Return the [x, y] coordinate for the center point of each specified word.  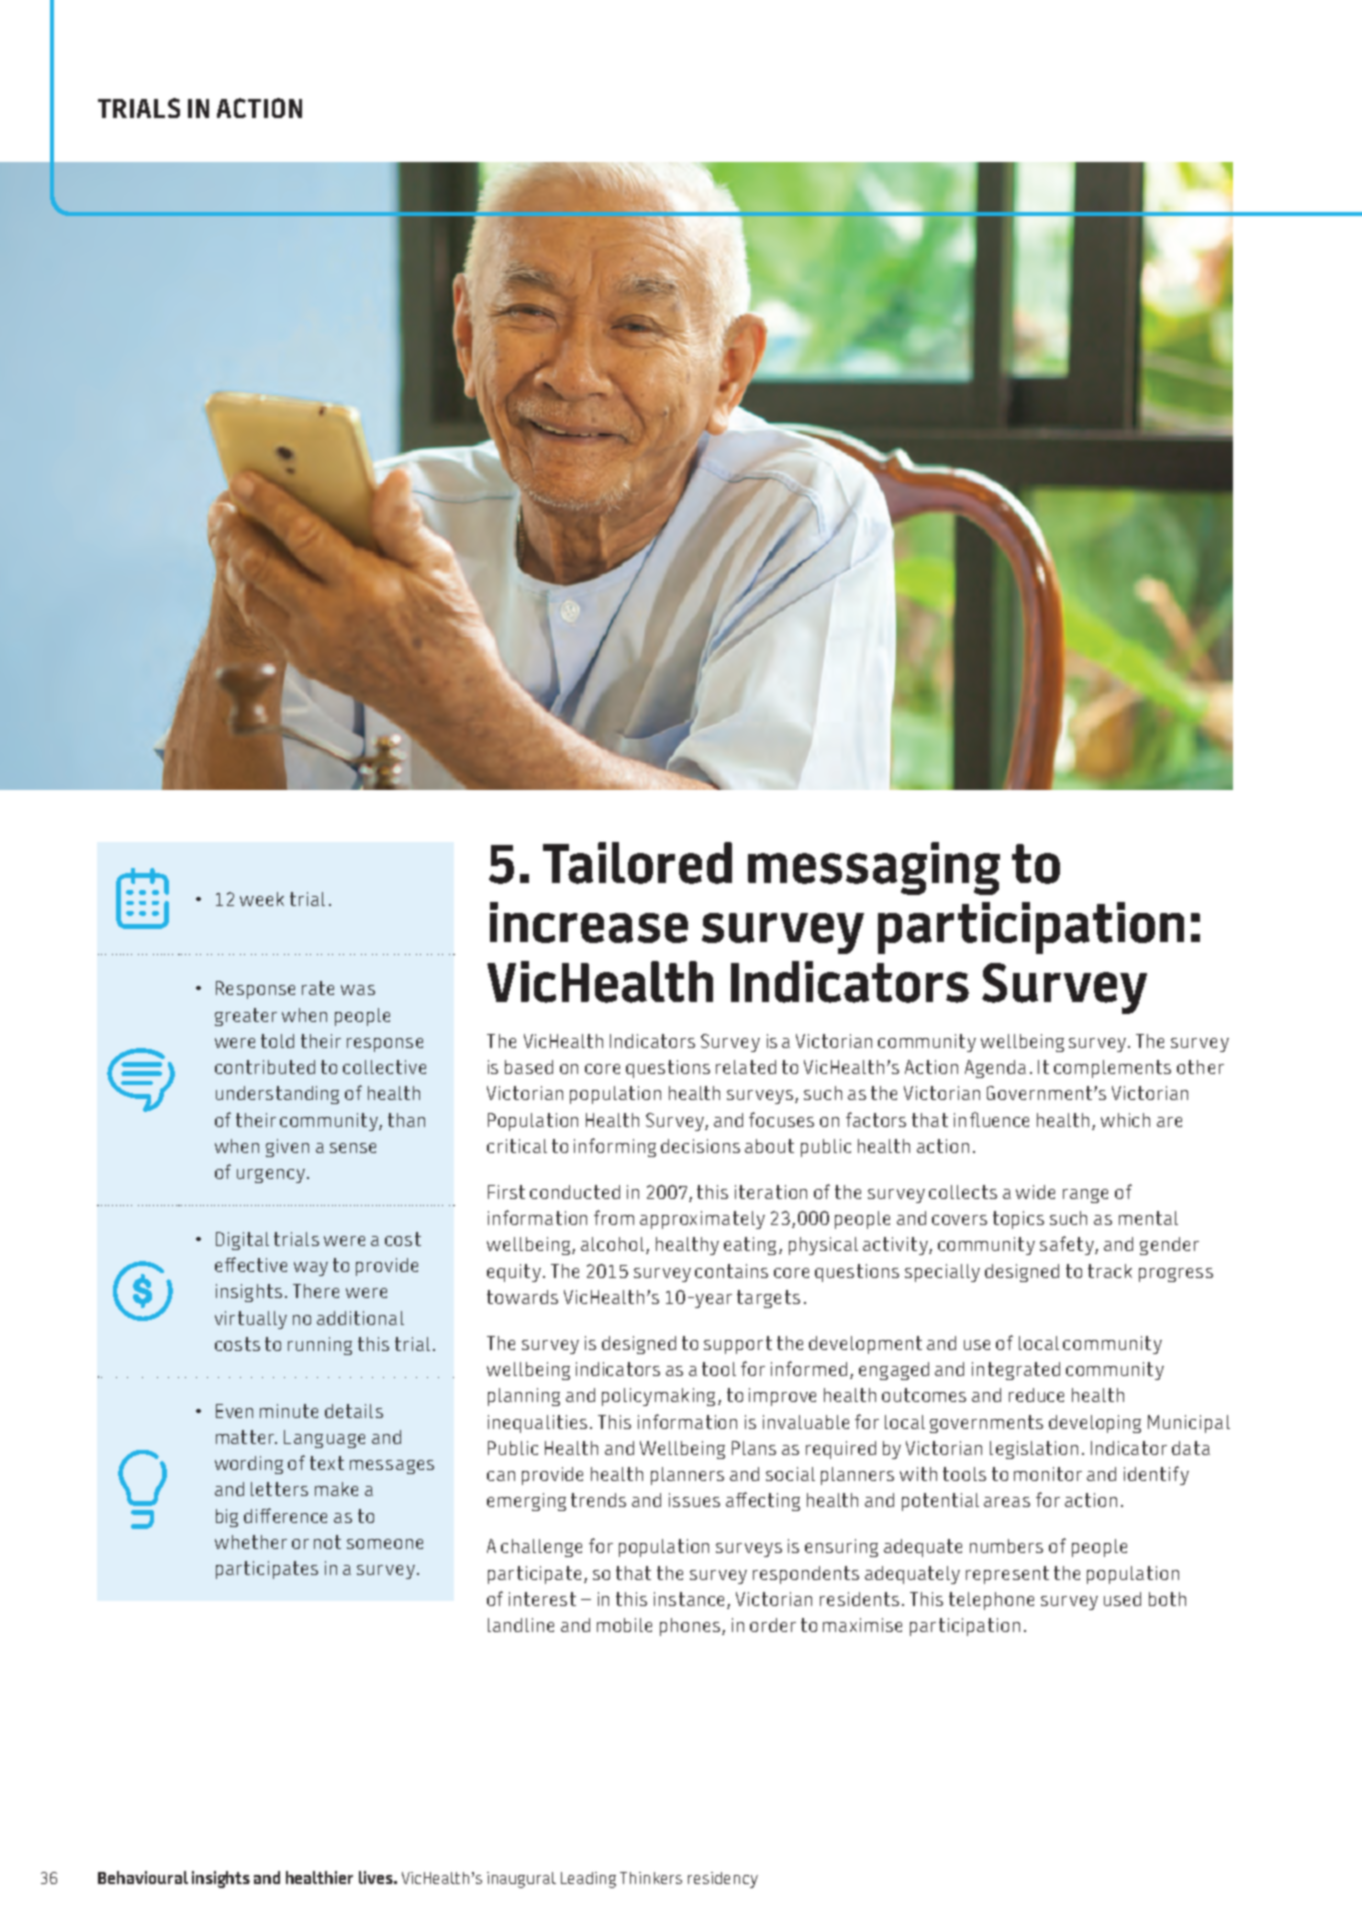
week [262, 899]
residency [723, 1880]
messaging [874, 868]
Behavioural [143, 1877]
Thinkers [651, 1878]
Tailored [637, 863]
